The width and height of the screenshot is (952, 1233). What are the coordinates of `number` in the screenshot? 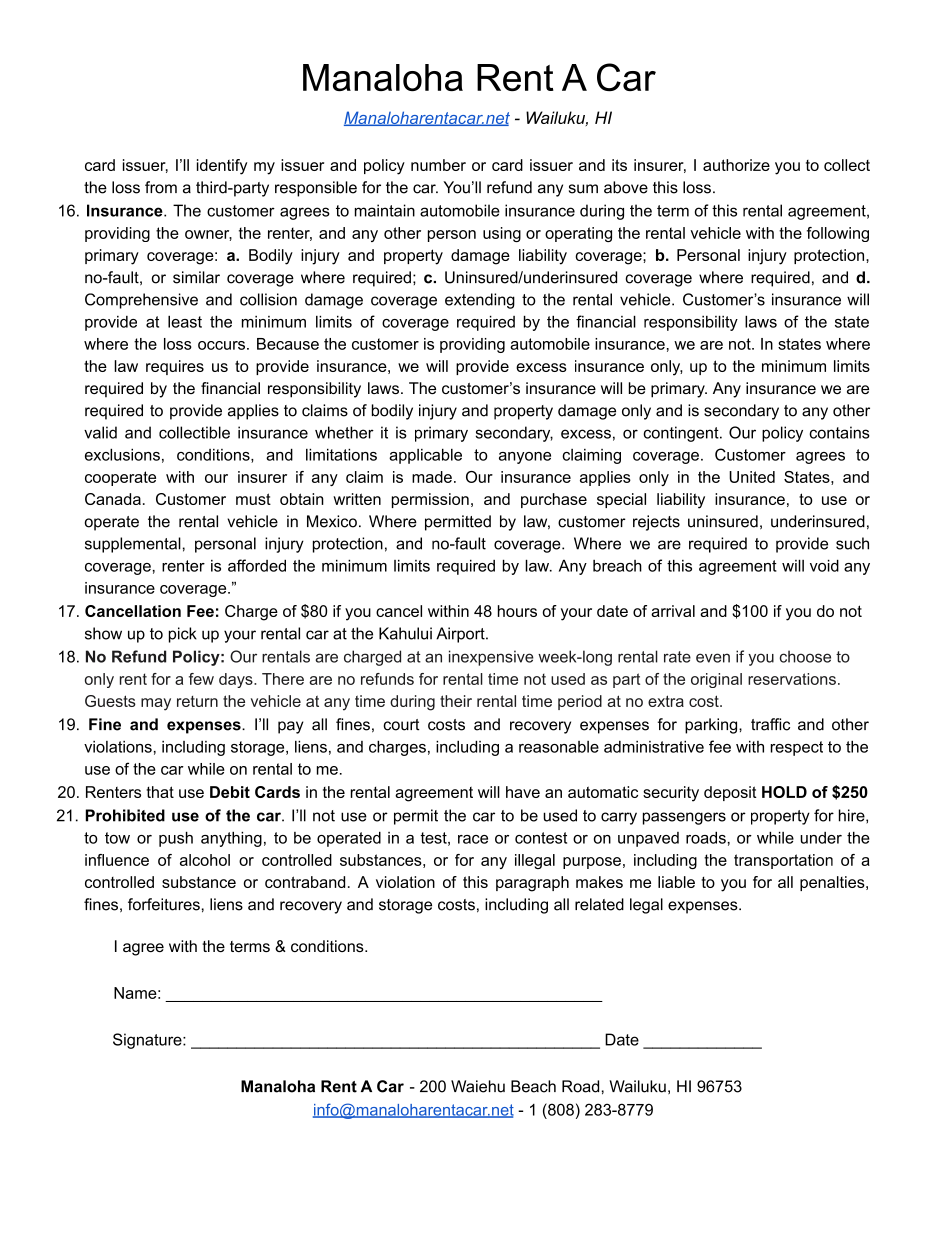 It's located at (438, 165).
